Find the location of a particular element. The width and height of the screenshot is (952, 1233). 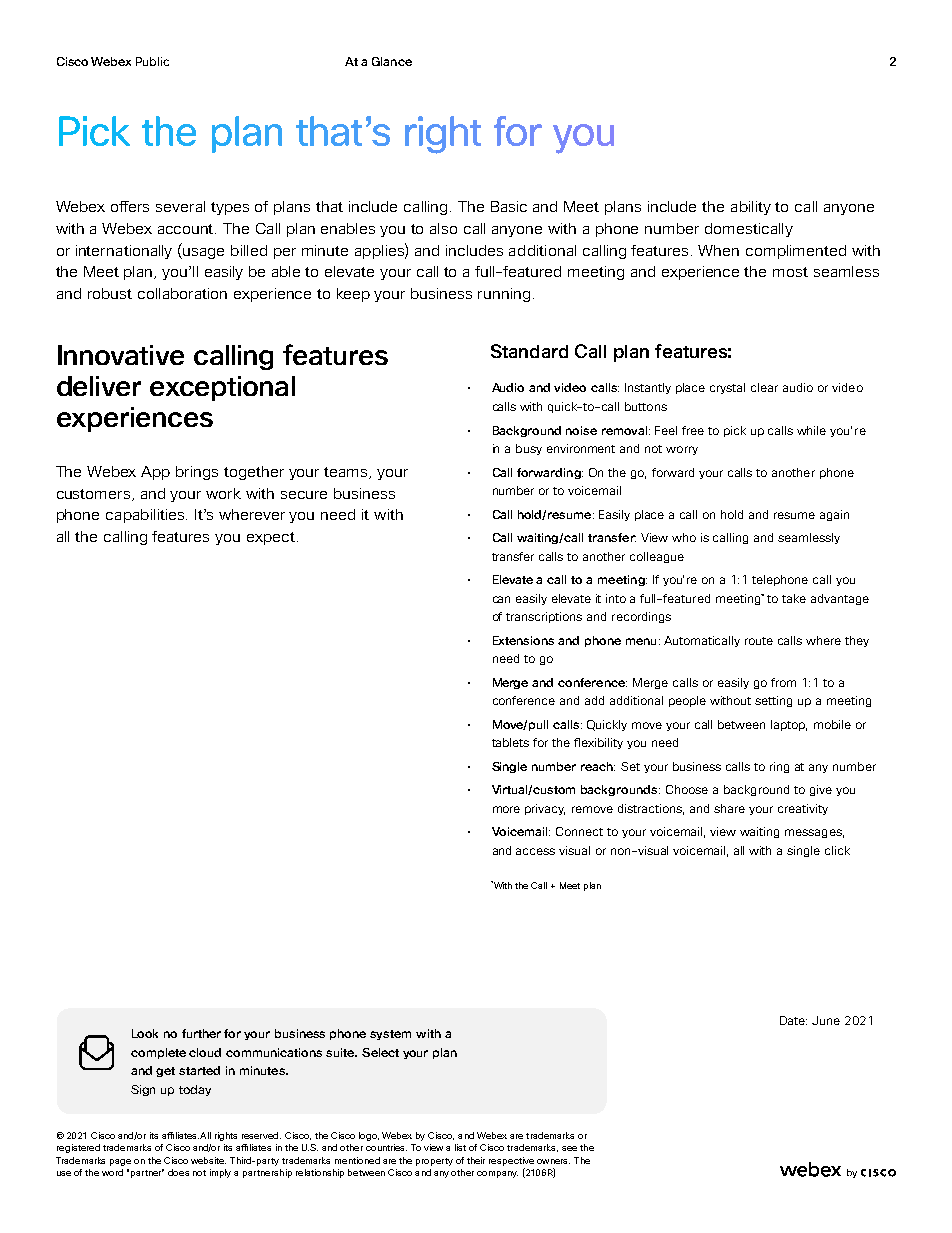

Look is located at coordinates (145, 1033).
